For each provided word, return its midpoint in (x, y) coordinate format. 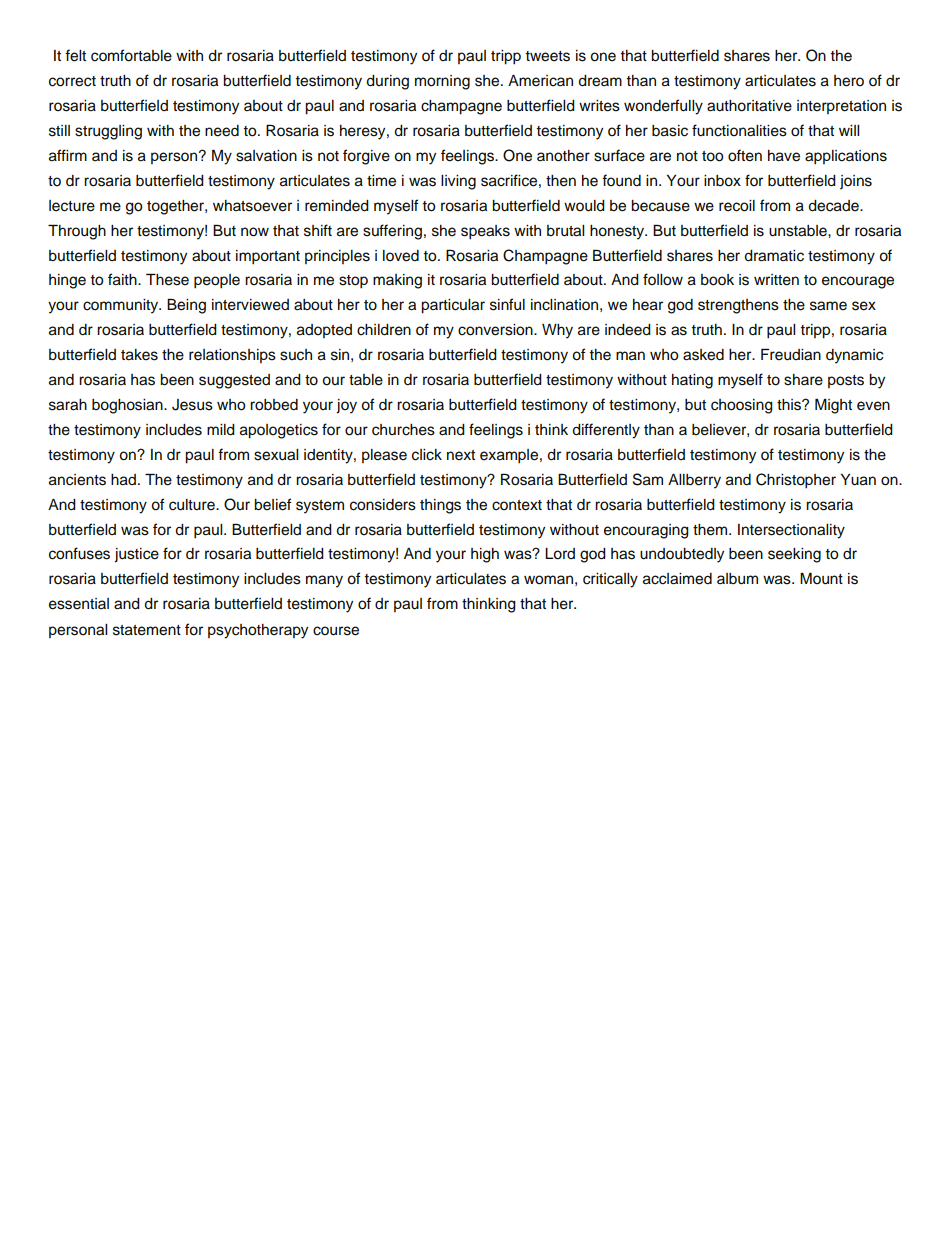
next (461, 455)
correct (72, 81)
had (123, 480)
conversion (496, 330)
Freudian (791, 354)
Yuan (858, 480)
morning (442, 82)
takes (139, 355)
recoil (737, 206)
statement (147, 630)
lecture (72, 206)
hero (849, 81)
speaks (485, 232)
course (336, 631)
